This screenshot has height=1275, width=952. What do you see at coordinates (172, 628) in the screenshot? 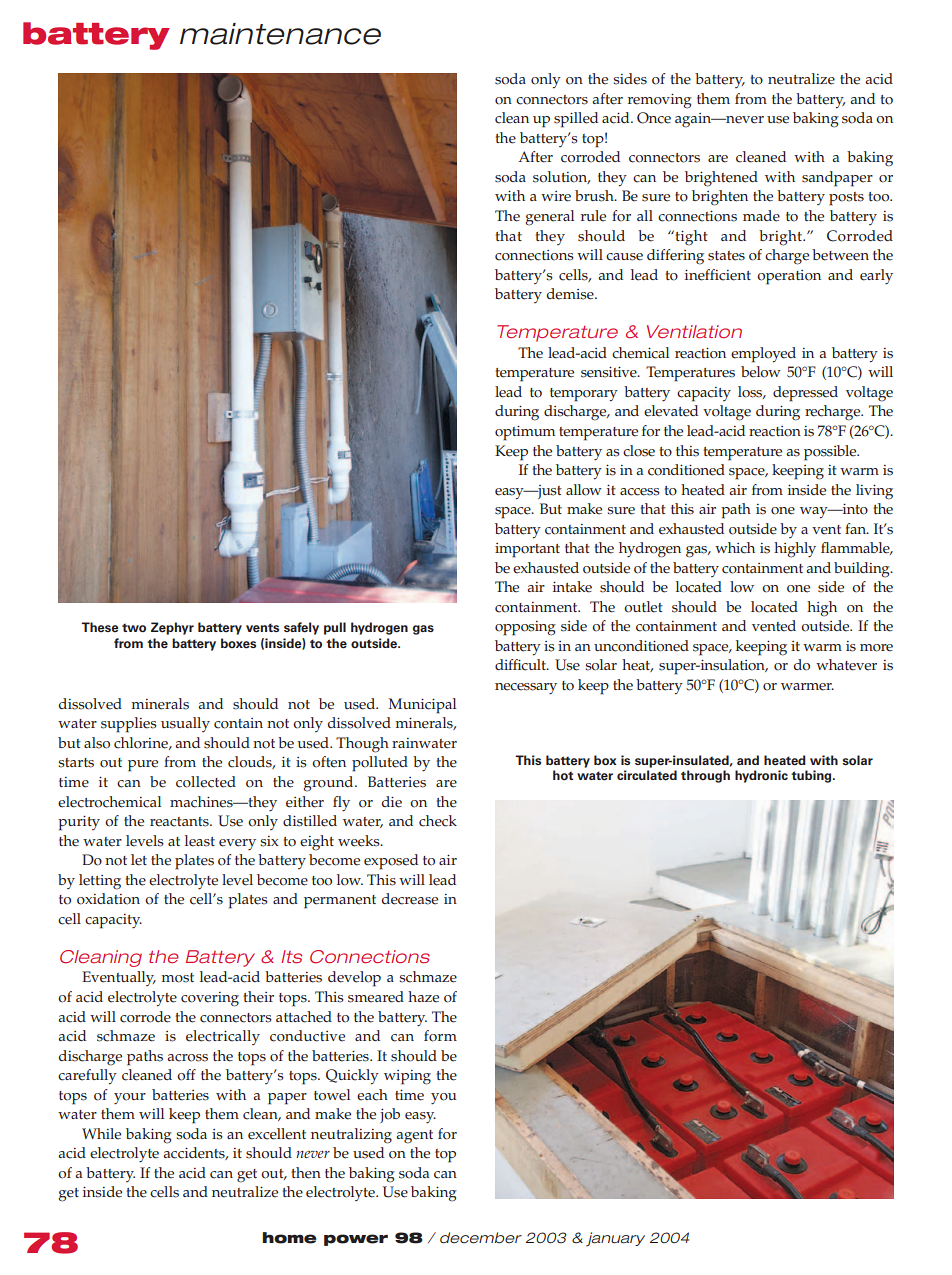
I see `Zephyr` at bounding box center [172, 628].
